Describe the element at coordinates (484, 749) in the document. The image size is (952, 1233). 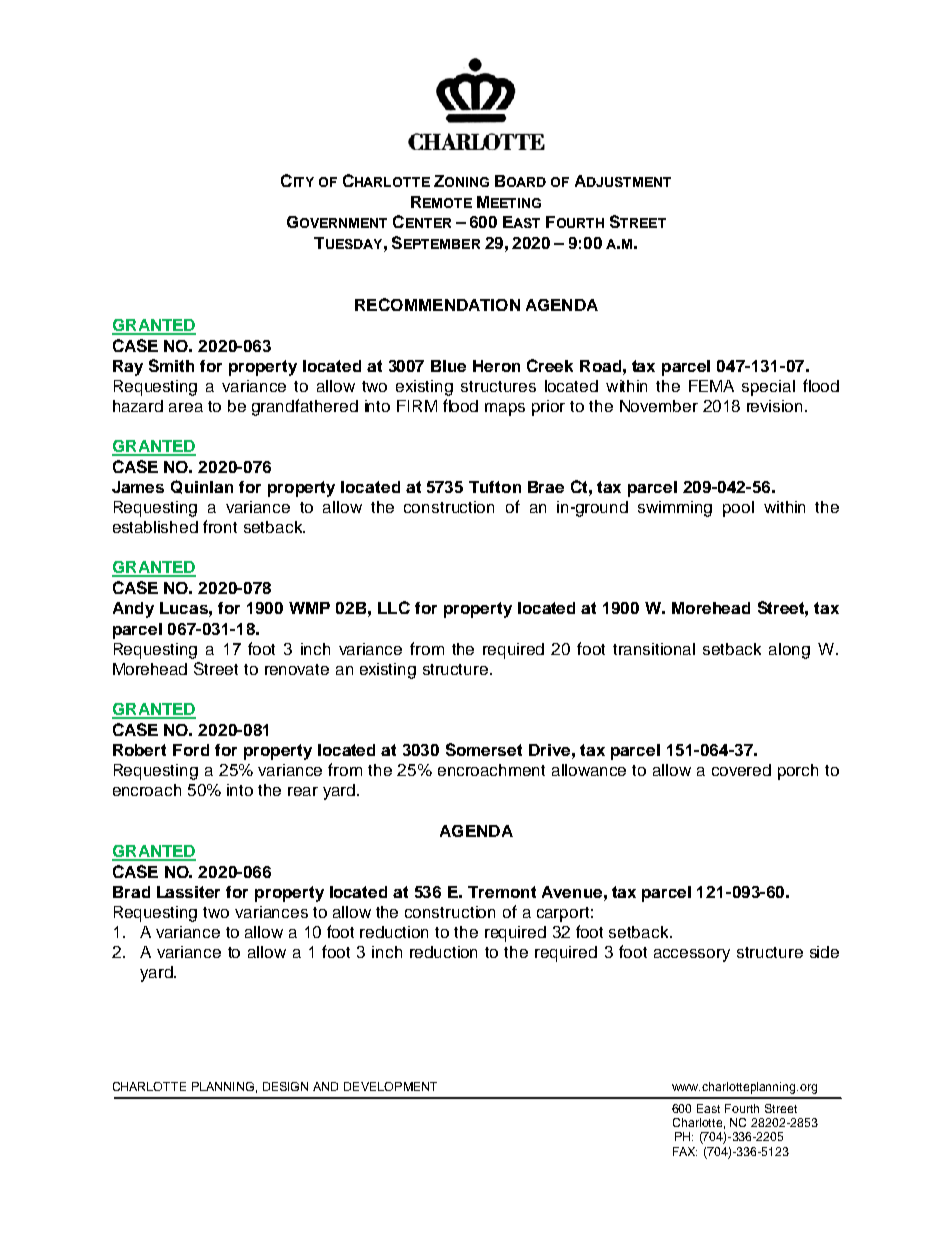
I see `Somerset` at that location.
